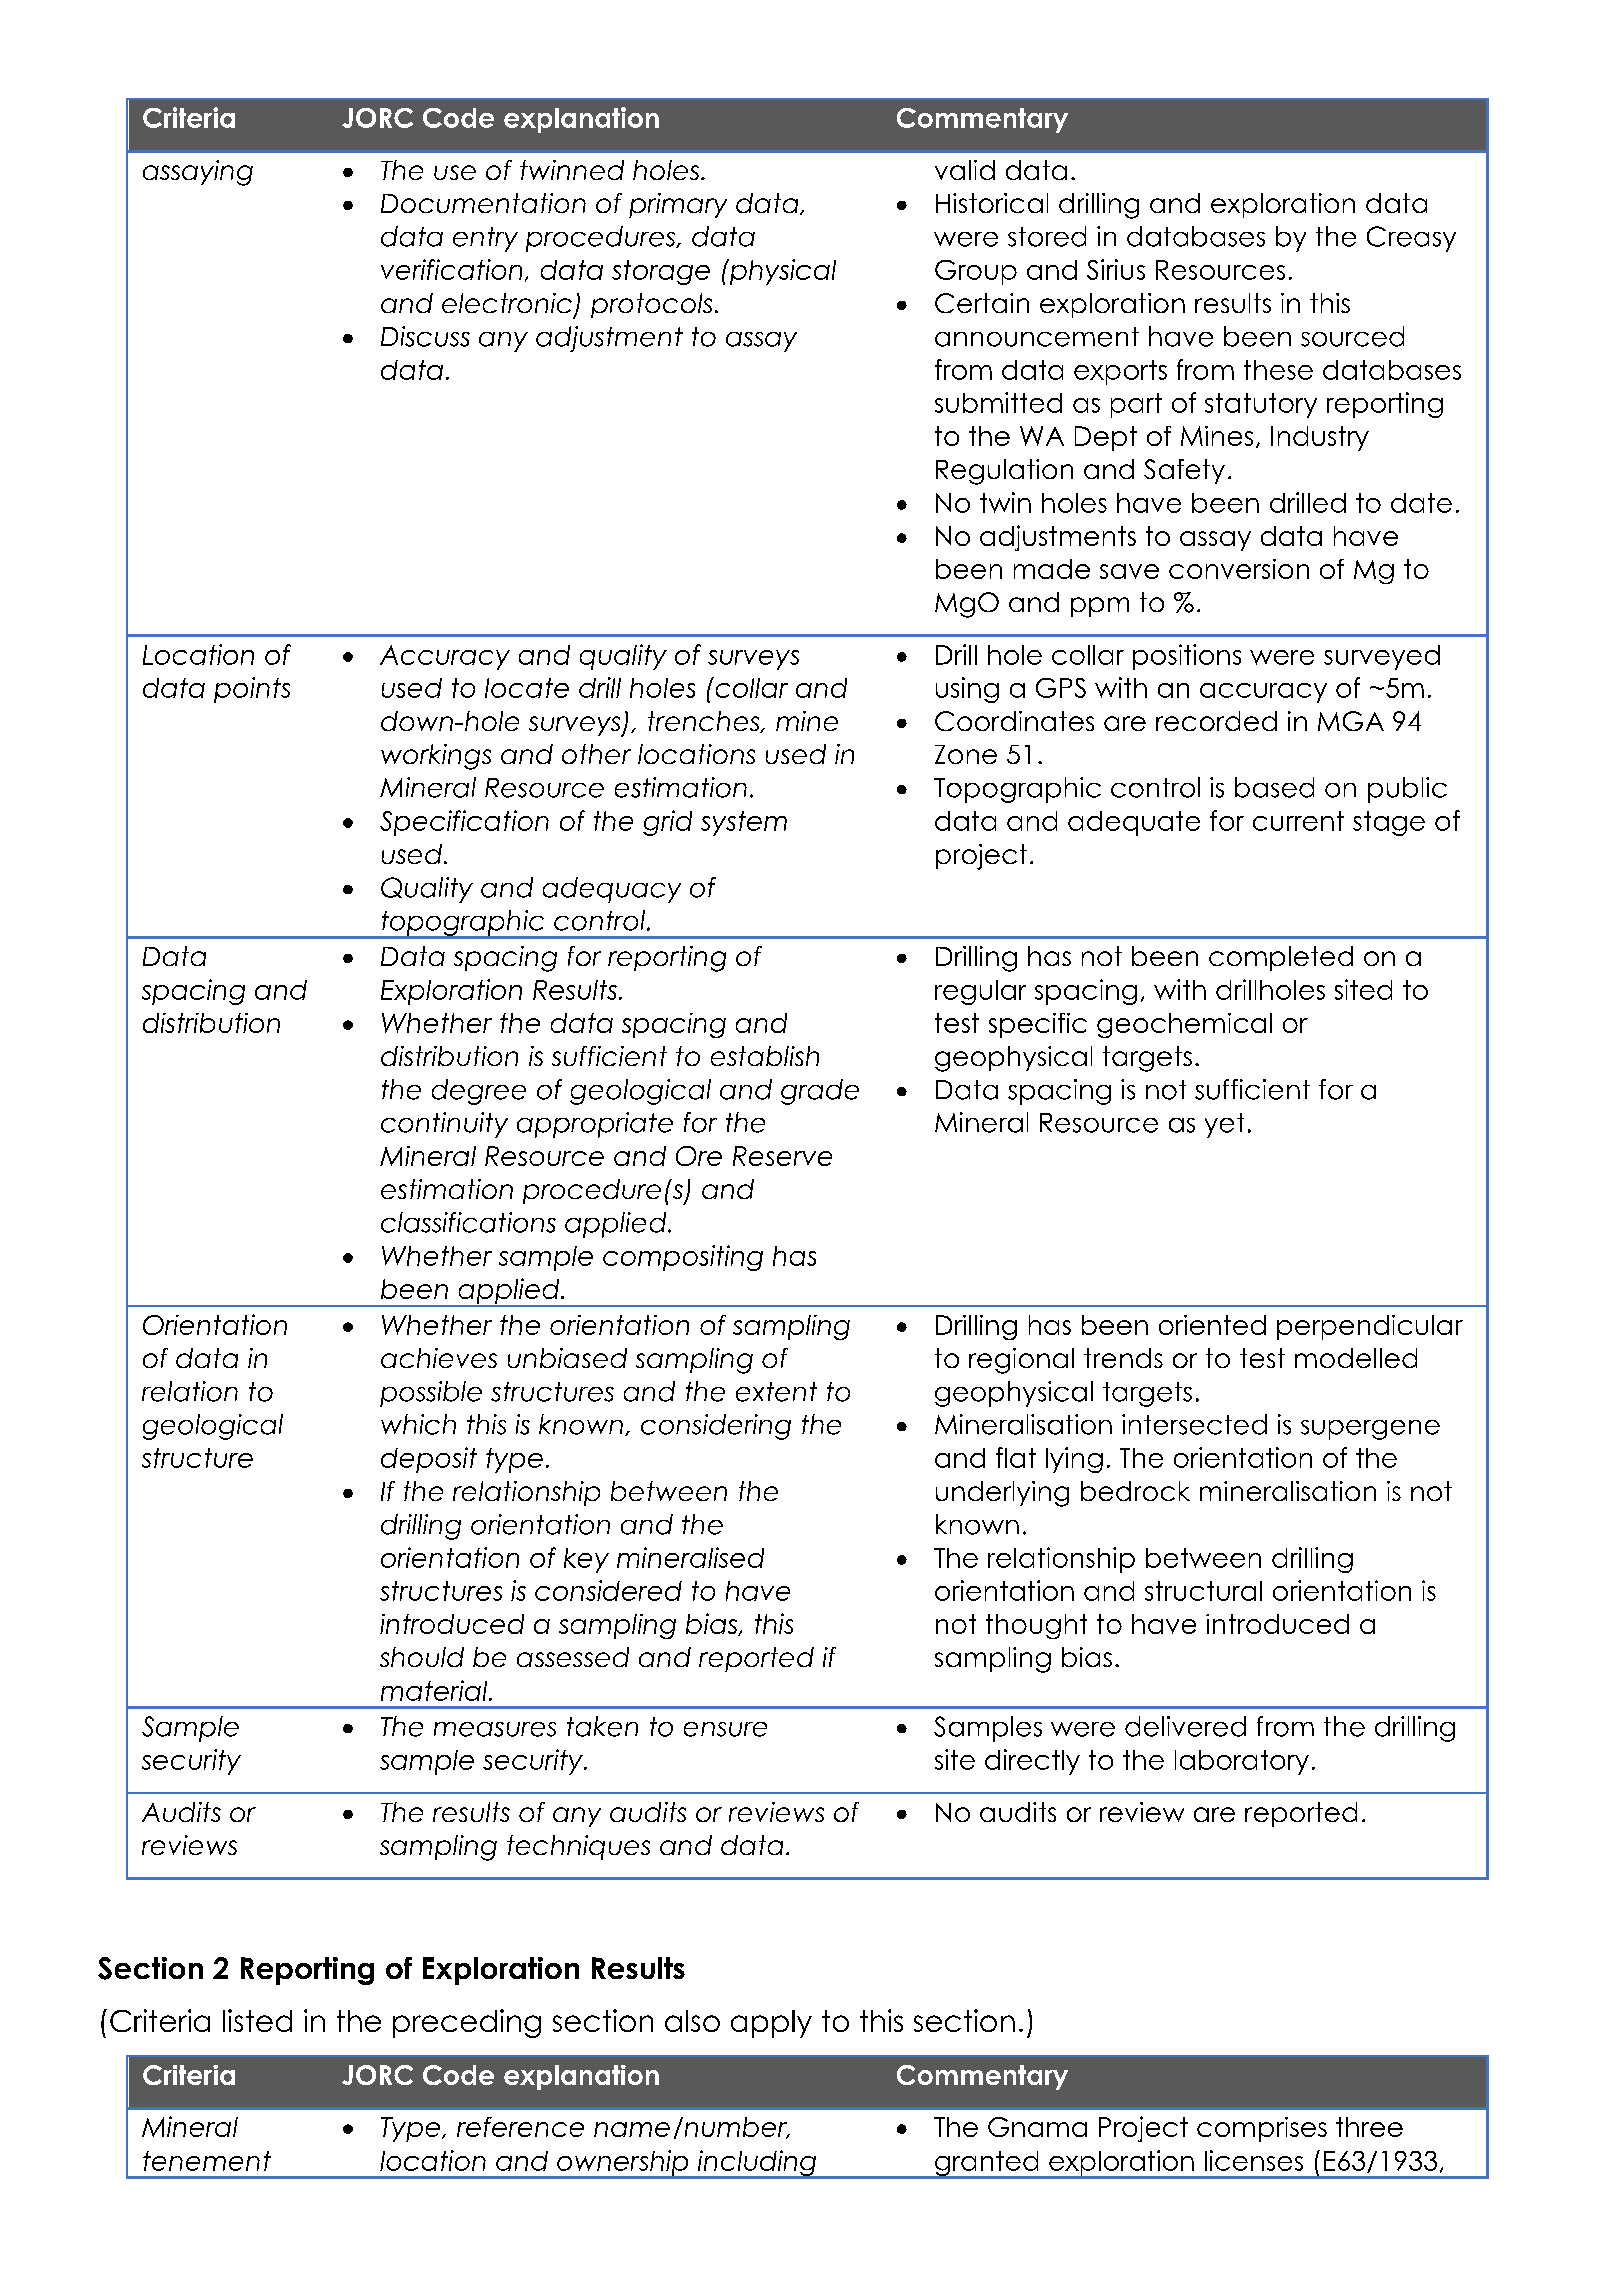 Image resolution: width=1615 pixels, height=2283 pixels. What do you see at coordinates (257, 2020) in the screenshot?
I see `listed` at bounding box center [257, 2020].
